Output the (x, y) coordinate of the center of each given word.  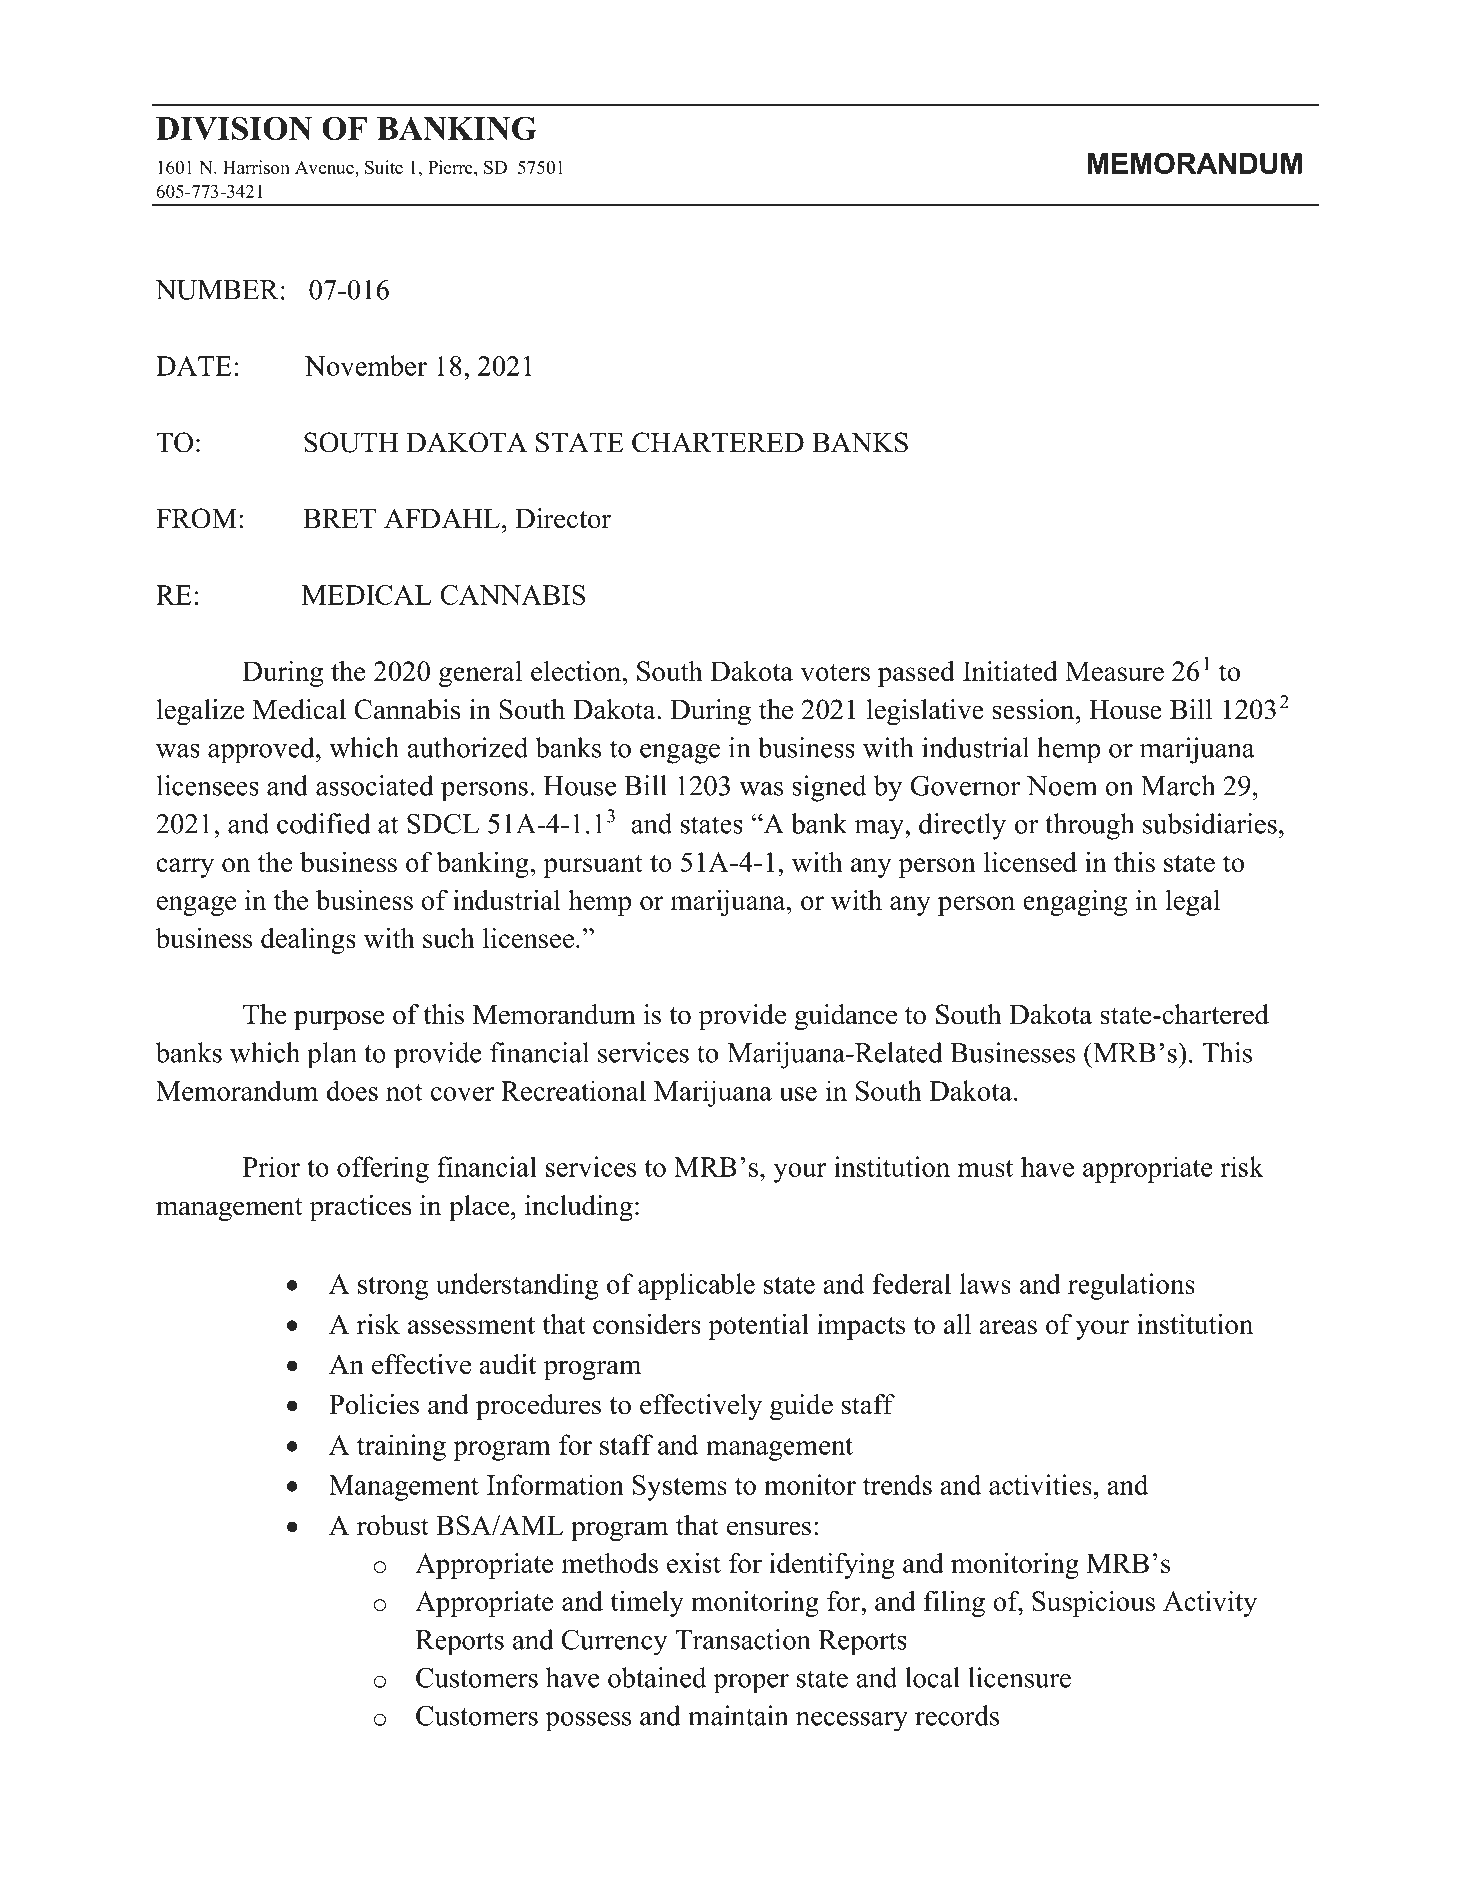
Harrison (256, 167)
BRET (339, 518)
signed (829, 788)
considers (647, 1323)
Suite (384, 167)
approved (262, 750)
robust (393, 1525)
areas (1008, 1327)
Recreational (573, 1090)
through (1089, 826)
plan (332, 1055)
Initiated (1010, 671)
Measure (1114, 671)
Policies (374, 1404)
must (985, 1168)
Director (563, 518)
